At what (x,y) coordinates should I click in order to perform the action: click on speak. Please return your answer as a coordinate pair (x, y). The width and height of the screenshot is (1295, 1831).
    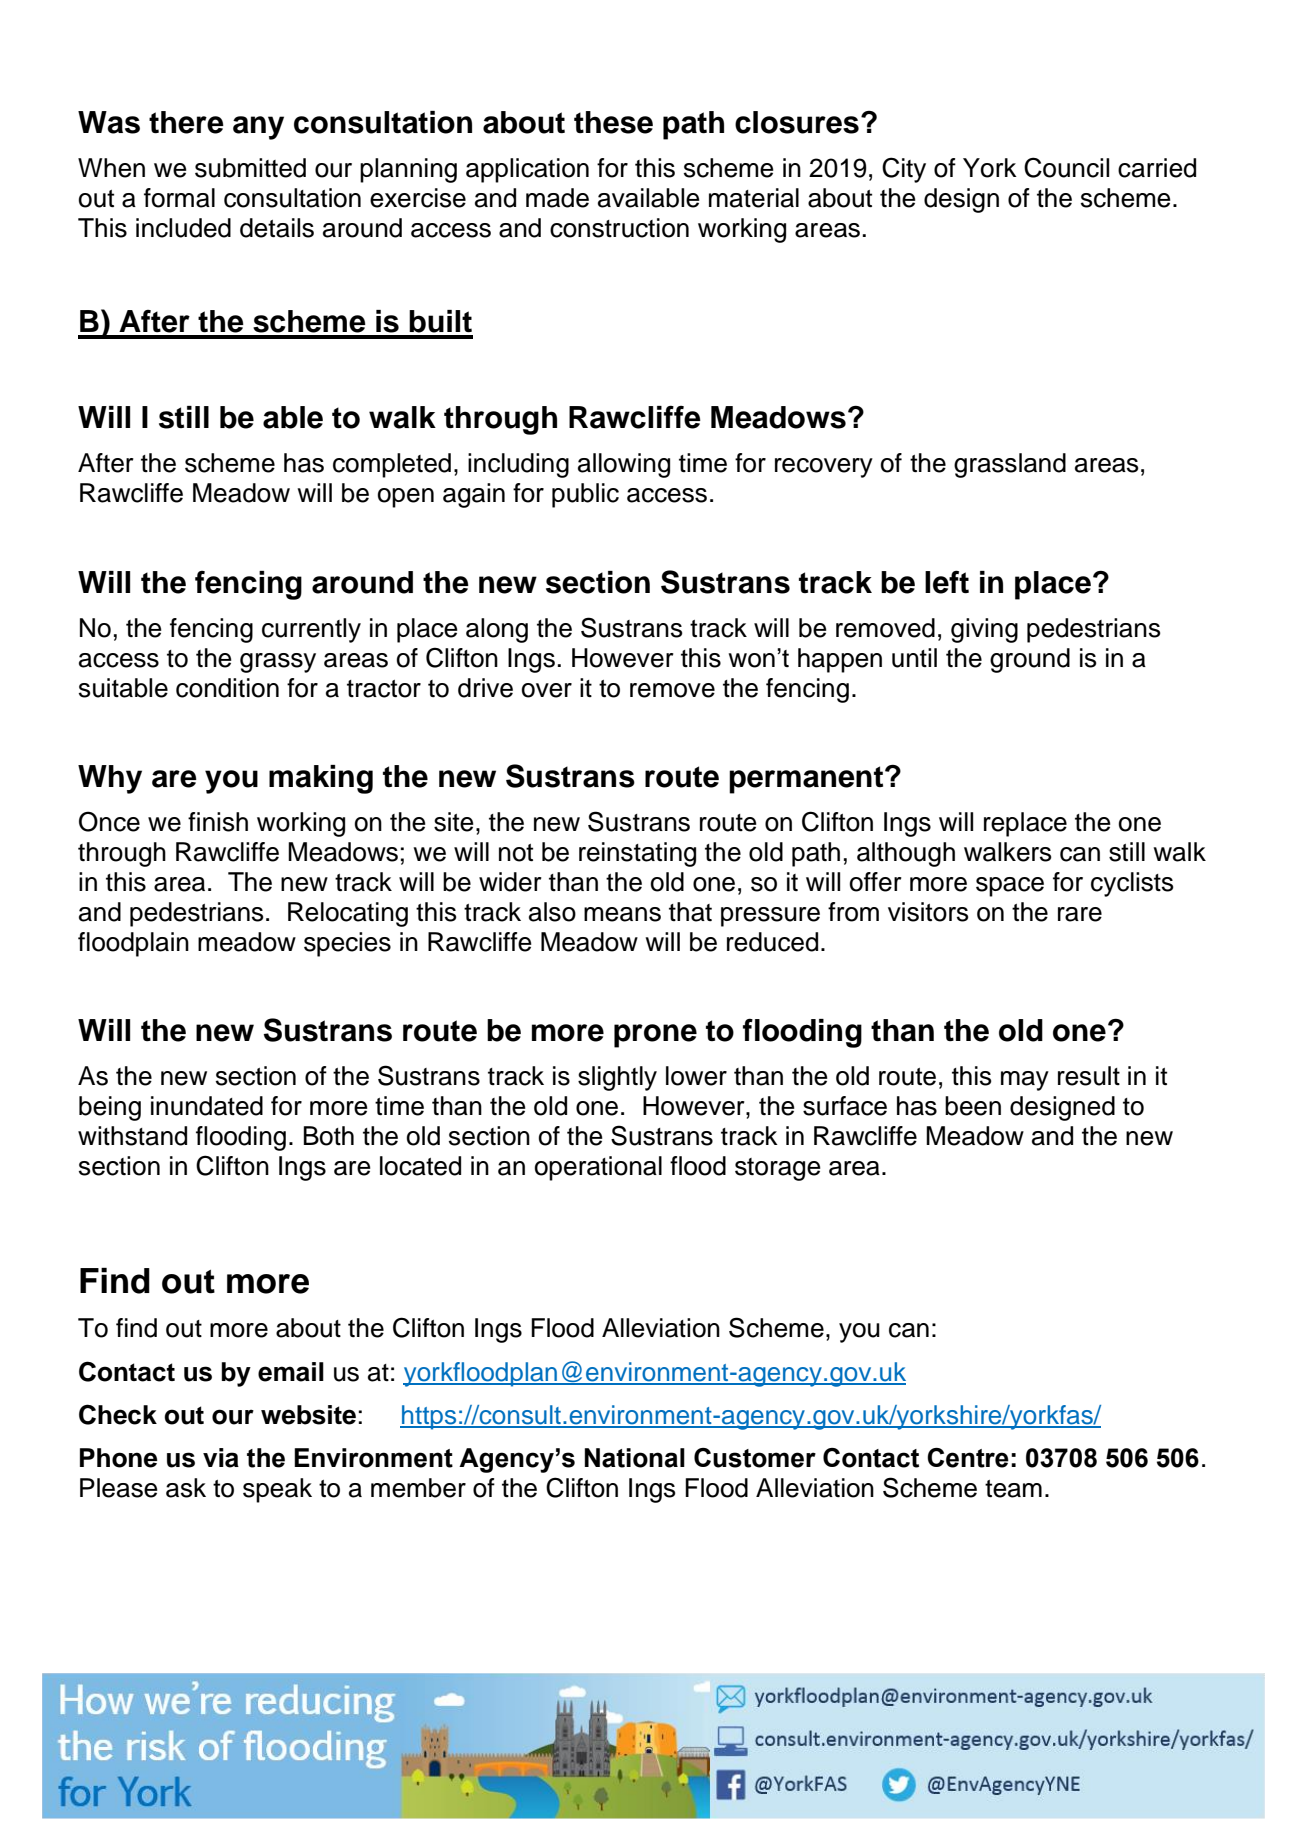
    Looking at the image, I should click on (277, 1490).
